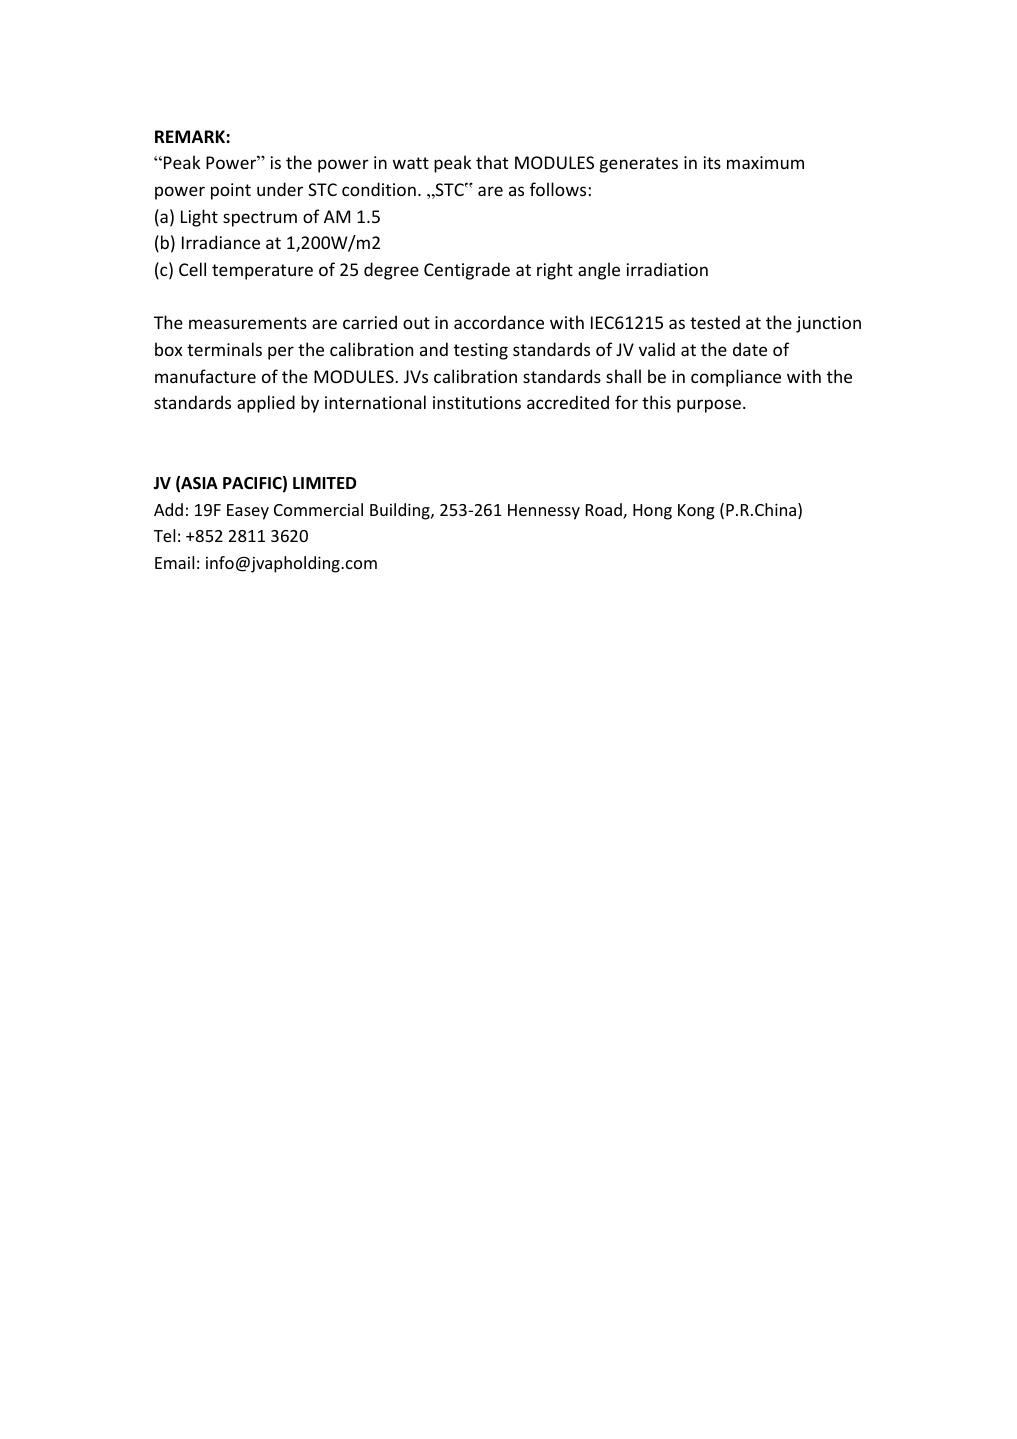 The image size is (1017, 1439). What do you see at coordinates (709, 406) in the image?
I see `purpose` at bounding box center [709, 406].
